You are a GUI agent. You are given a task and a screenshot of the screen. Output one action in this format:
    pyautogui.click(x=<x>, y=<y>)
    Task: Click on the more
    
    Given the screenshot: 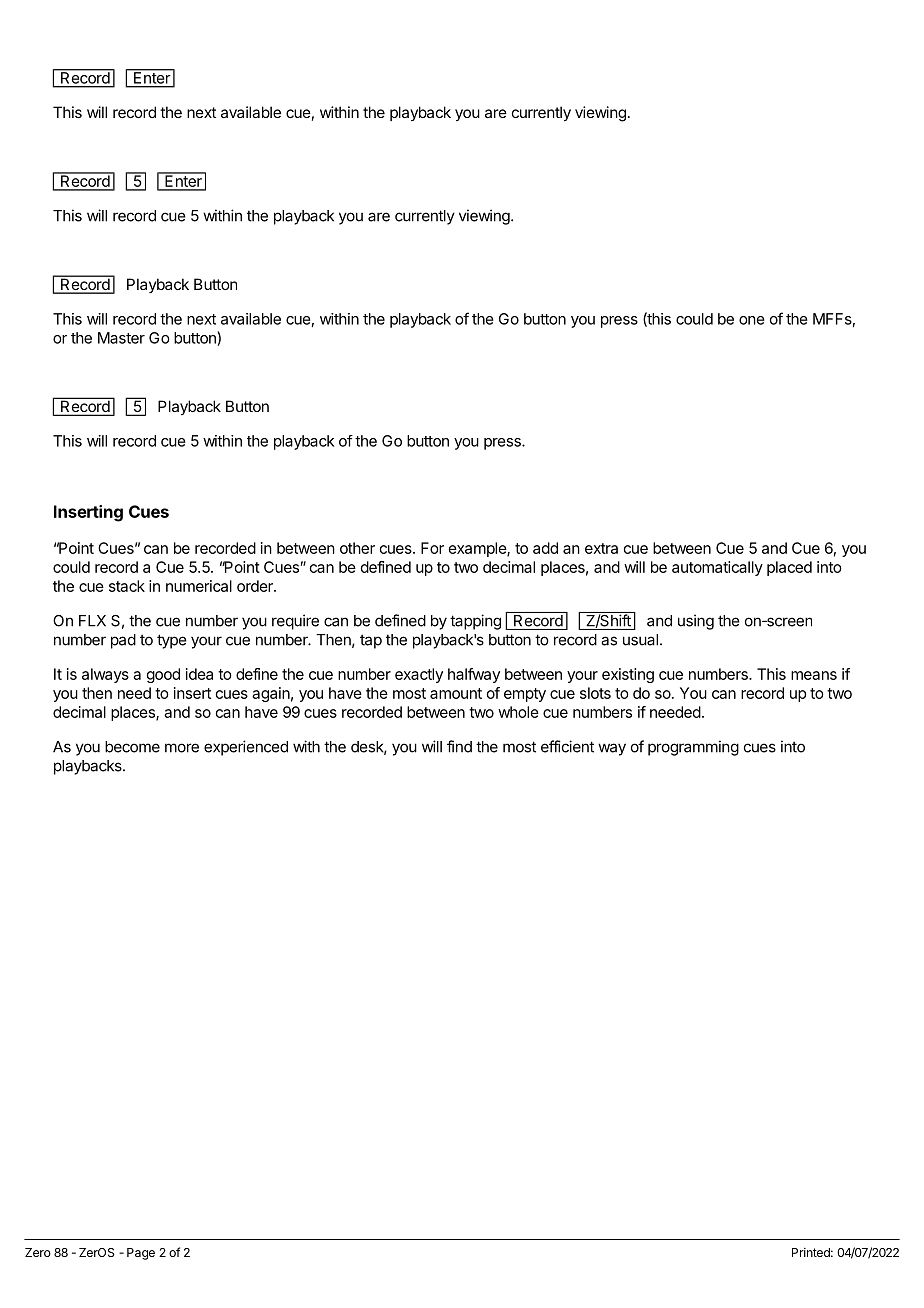 What is the action you would take?
    pyautogui.click(x=182, y=748)
